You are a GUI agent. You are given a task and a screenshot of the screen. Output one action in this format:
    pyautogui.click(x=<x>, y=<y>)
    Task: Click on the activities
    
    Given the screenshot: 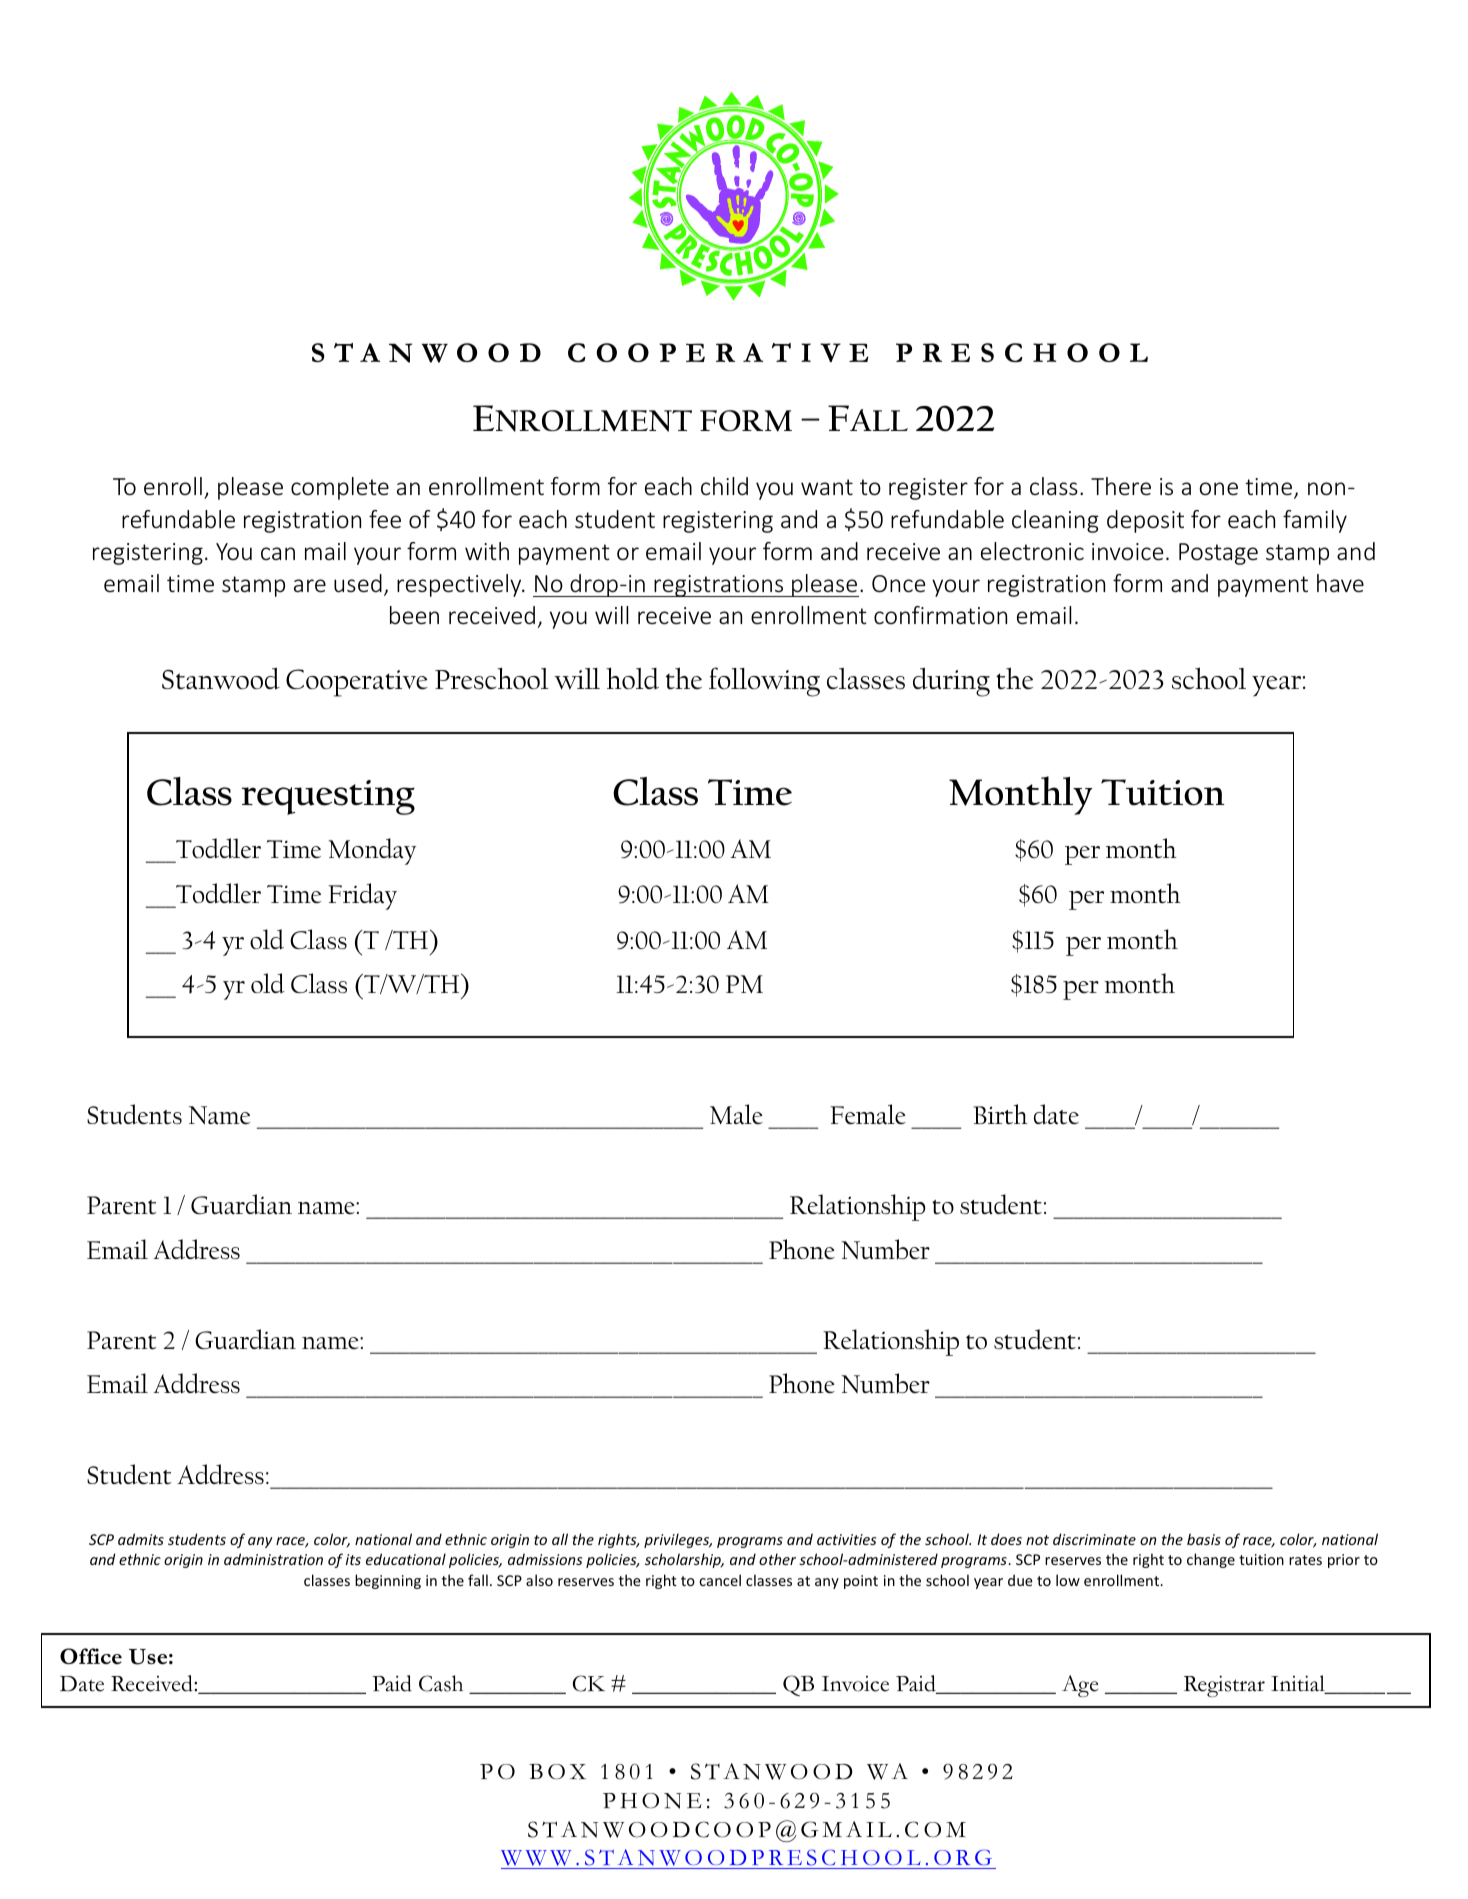 What is the action you would take?
    pyautogui.click(x=846, y=1539)
